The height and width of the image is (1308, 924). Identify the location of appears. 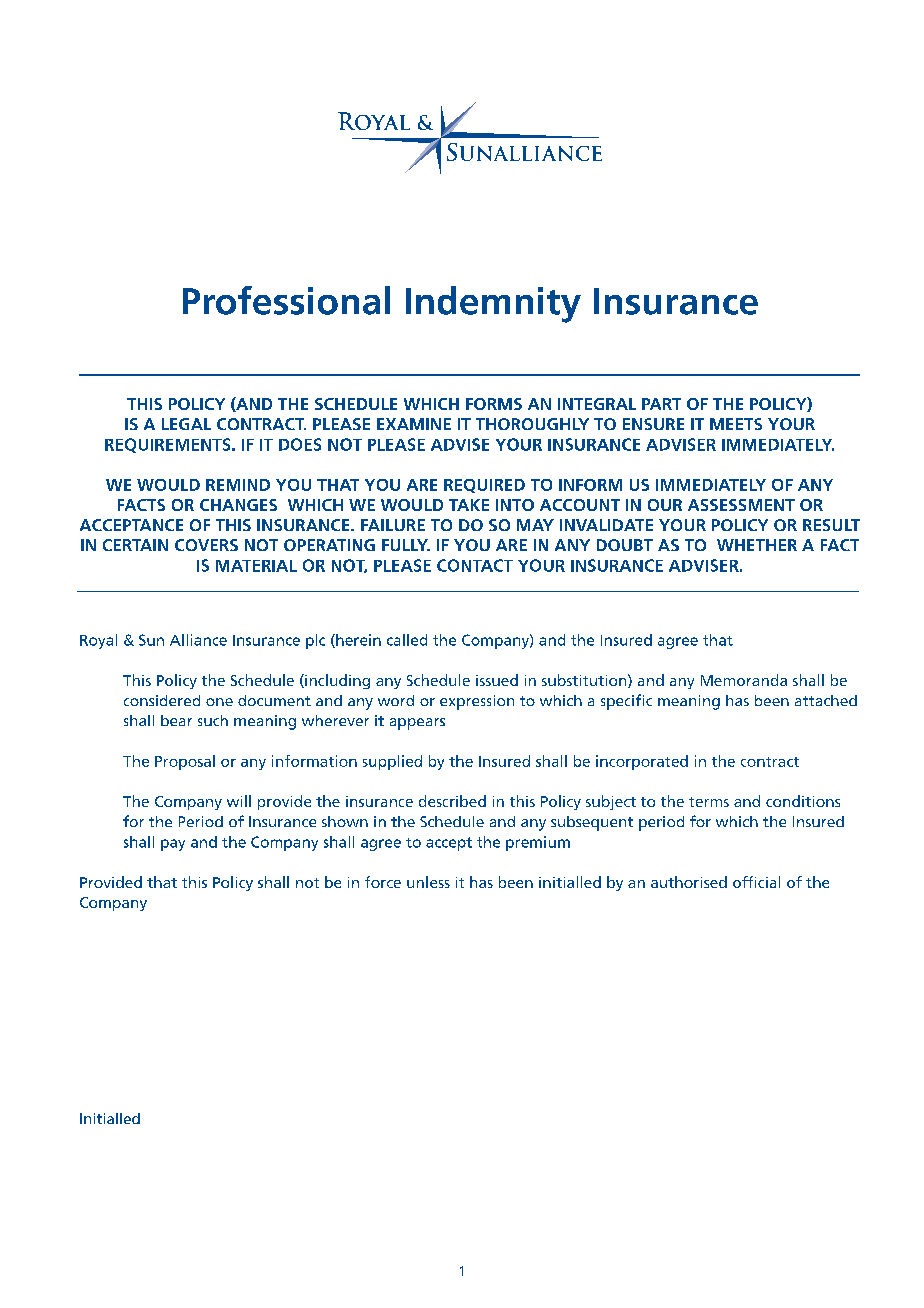
(417, 724).
